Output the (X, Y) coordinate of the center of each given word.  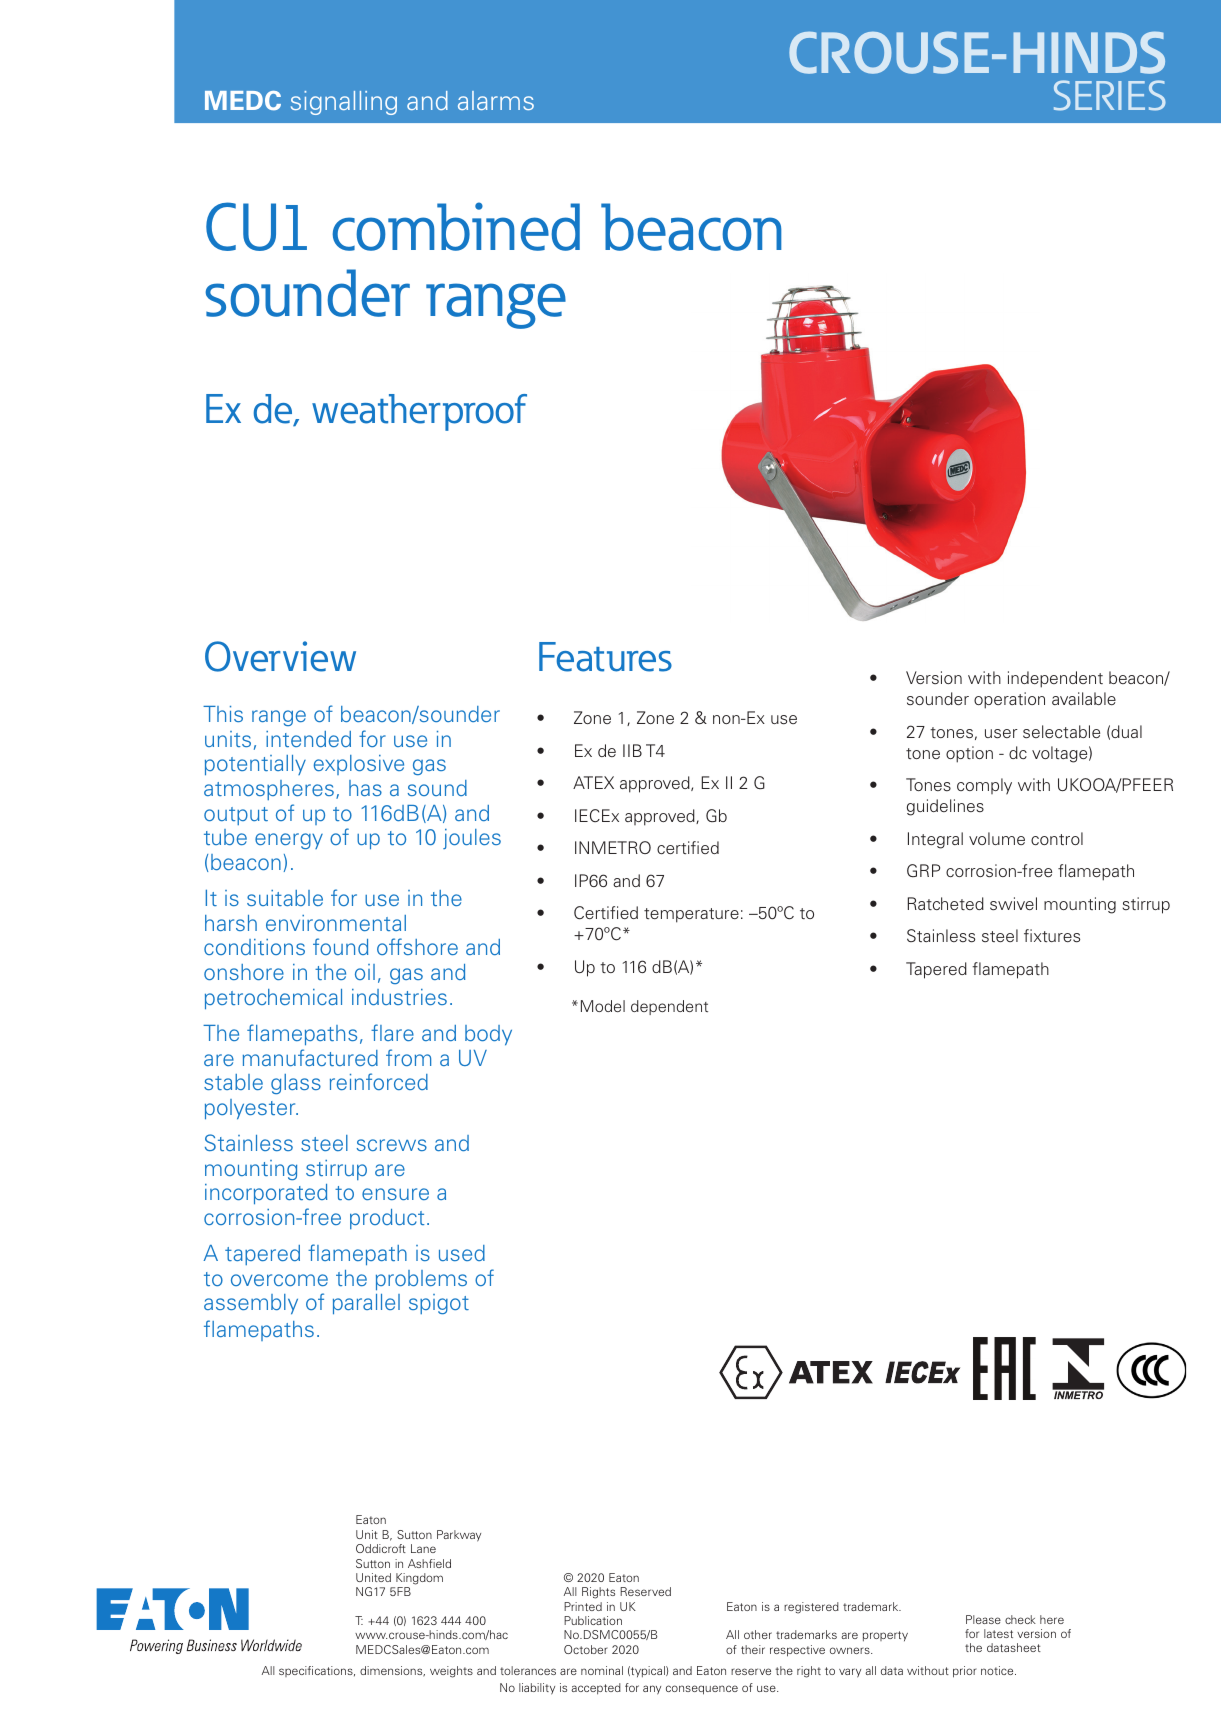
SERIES (1110, 95)
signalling (344, 103)
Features (605, 657)
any (652, 1690)
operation (1009, 700)
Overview (280, 656)
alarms (496, 100)
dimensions (392, 1671)
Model (603, 1006)
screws (392, 1145)
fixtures (1052, 936)
